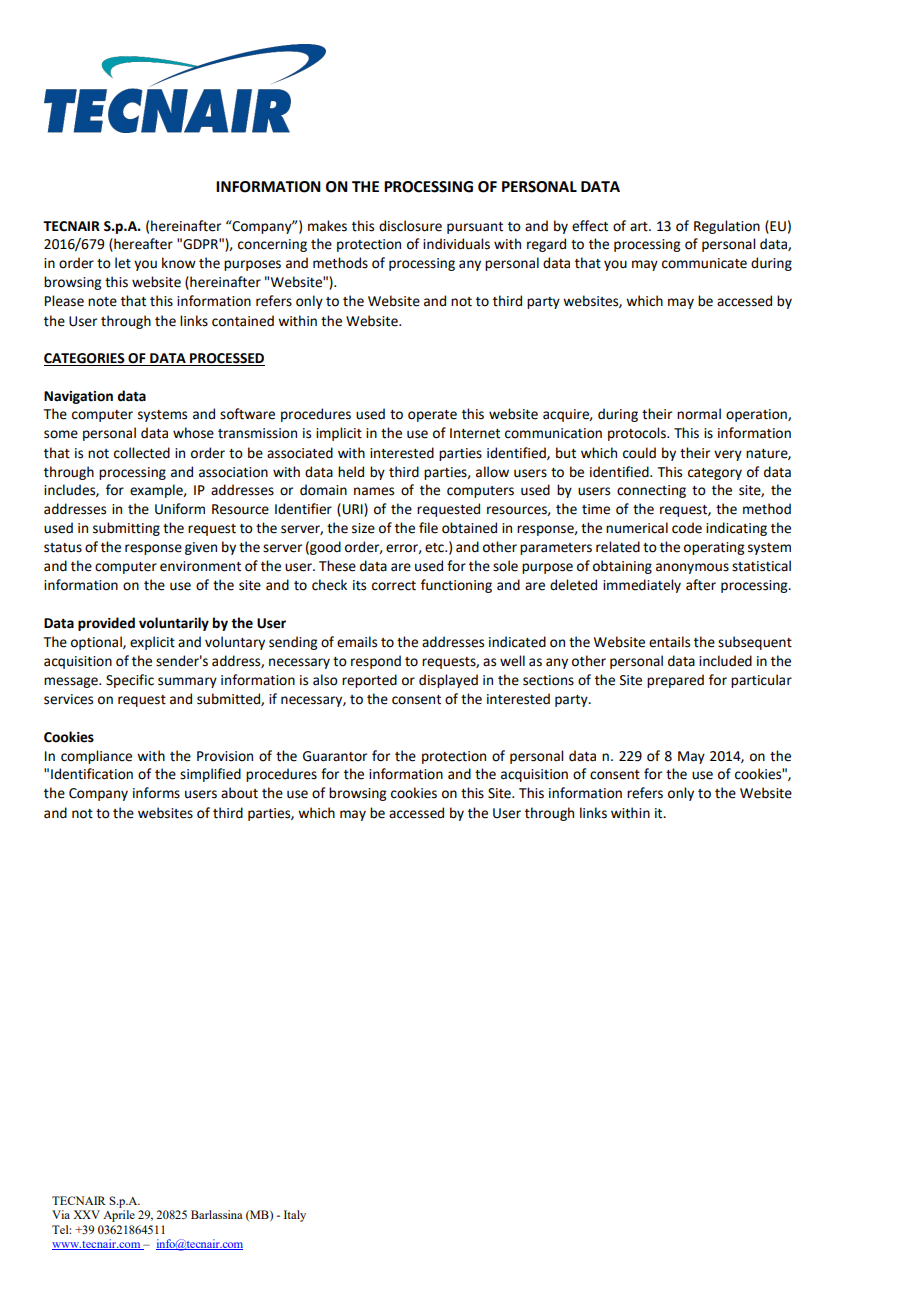 This page has width=924, height=1308. I want to click on connecting, so click(651, 491).
